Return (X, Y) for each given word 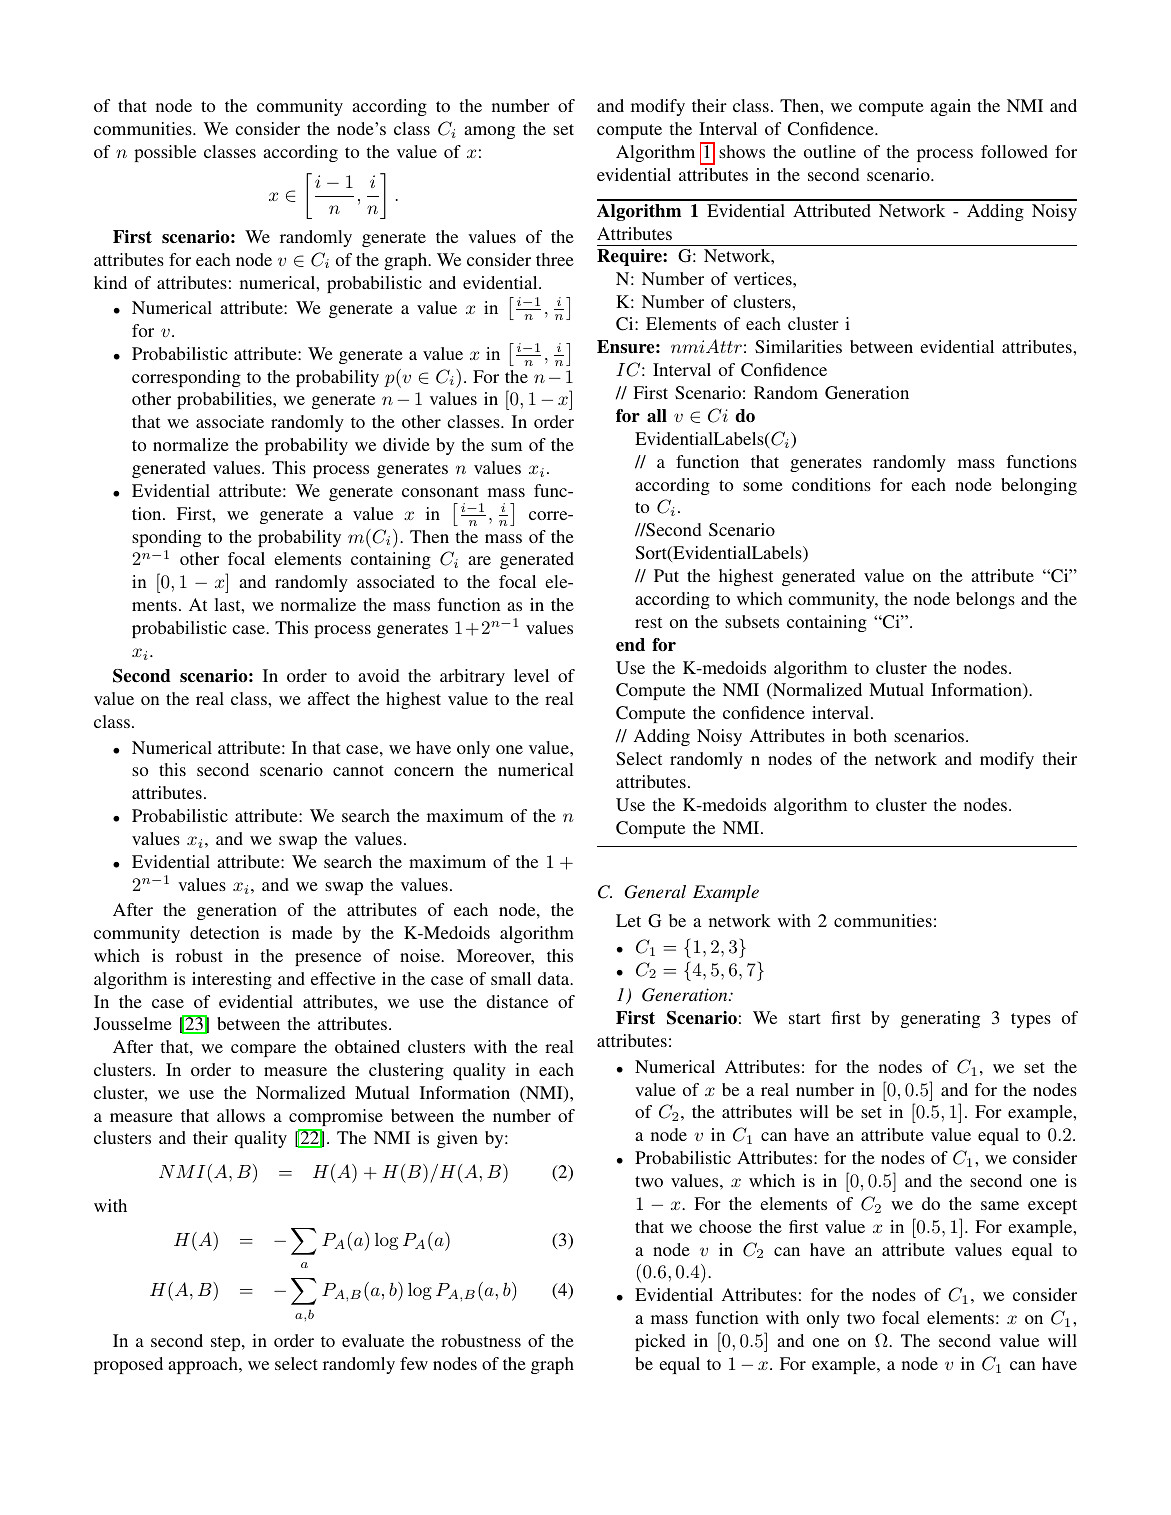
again (950, 107)
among (489, 132)
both (870, 735)
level (531, 675)
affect (329, 698)
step (227, 1343)
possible (165, 153)
